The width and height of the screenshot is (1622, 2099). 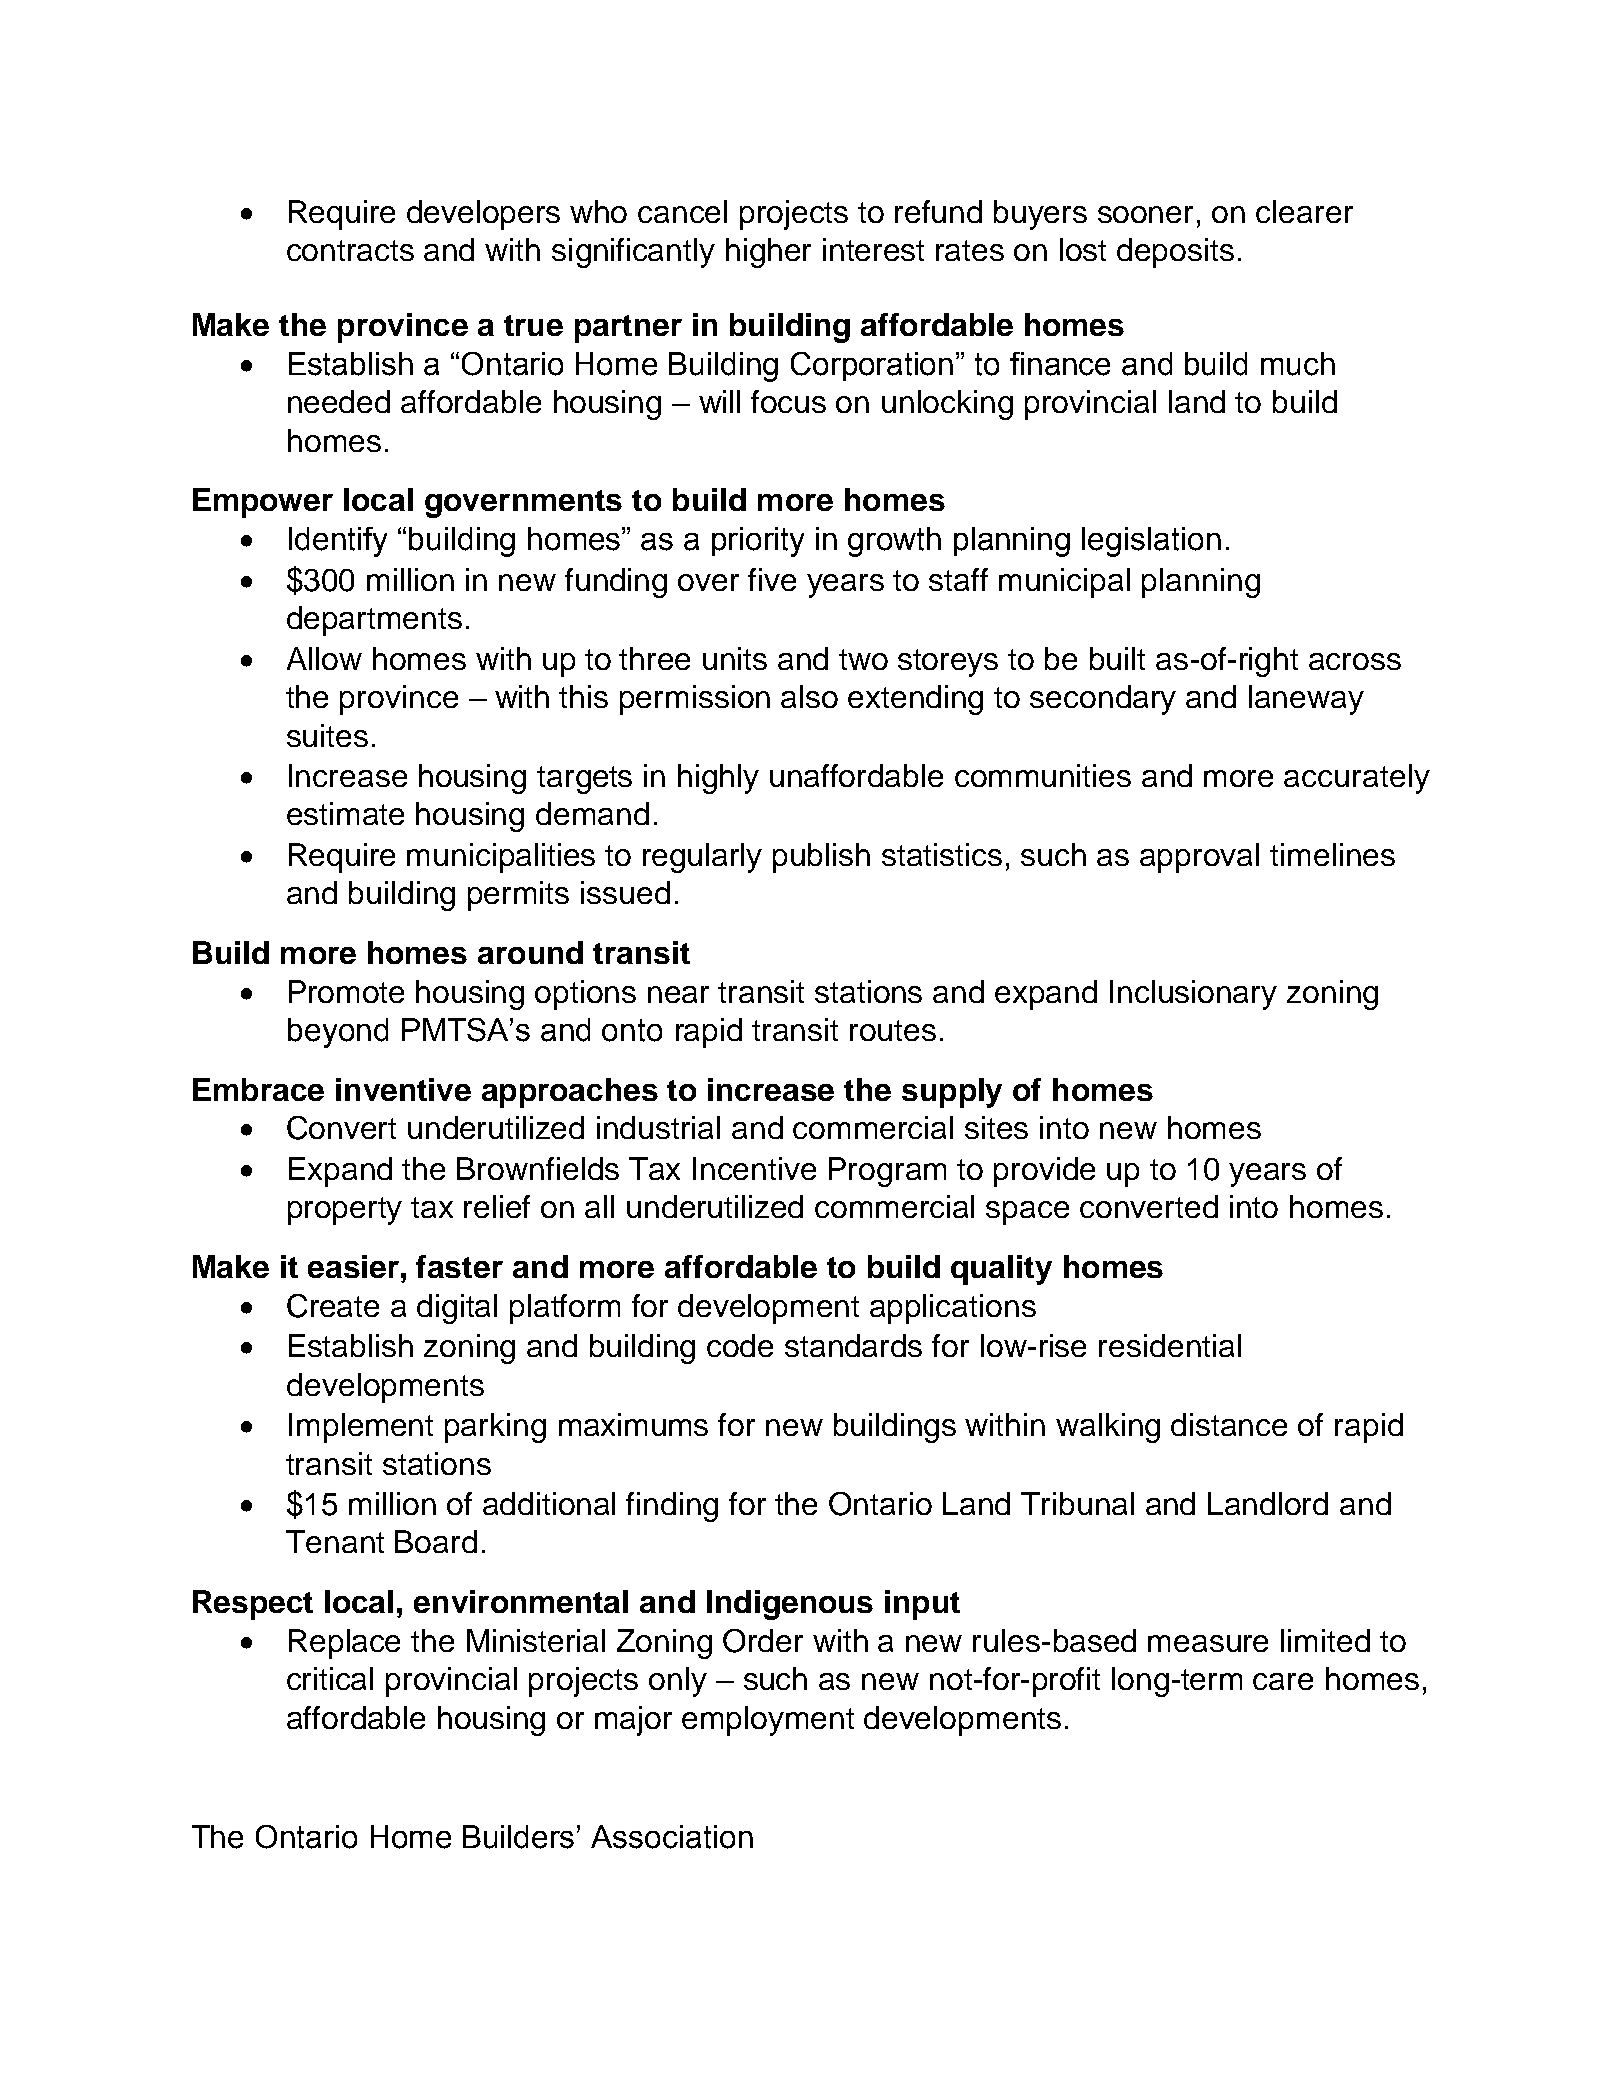 I want to click on contracts, so click(x=350, y=250).
